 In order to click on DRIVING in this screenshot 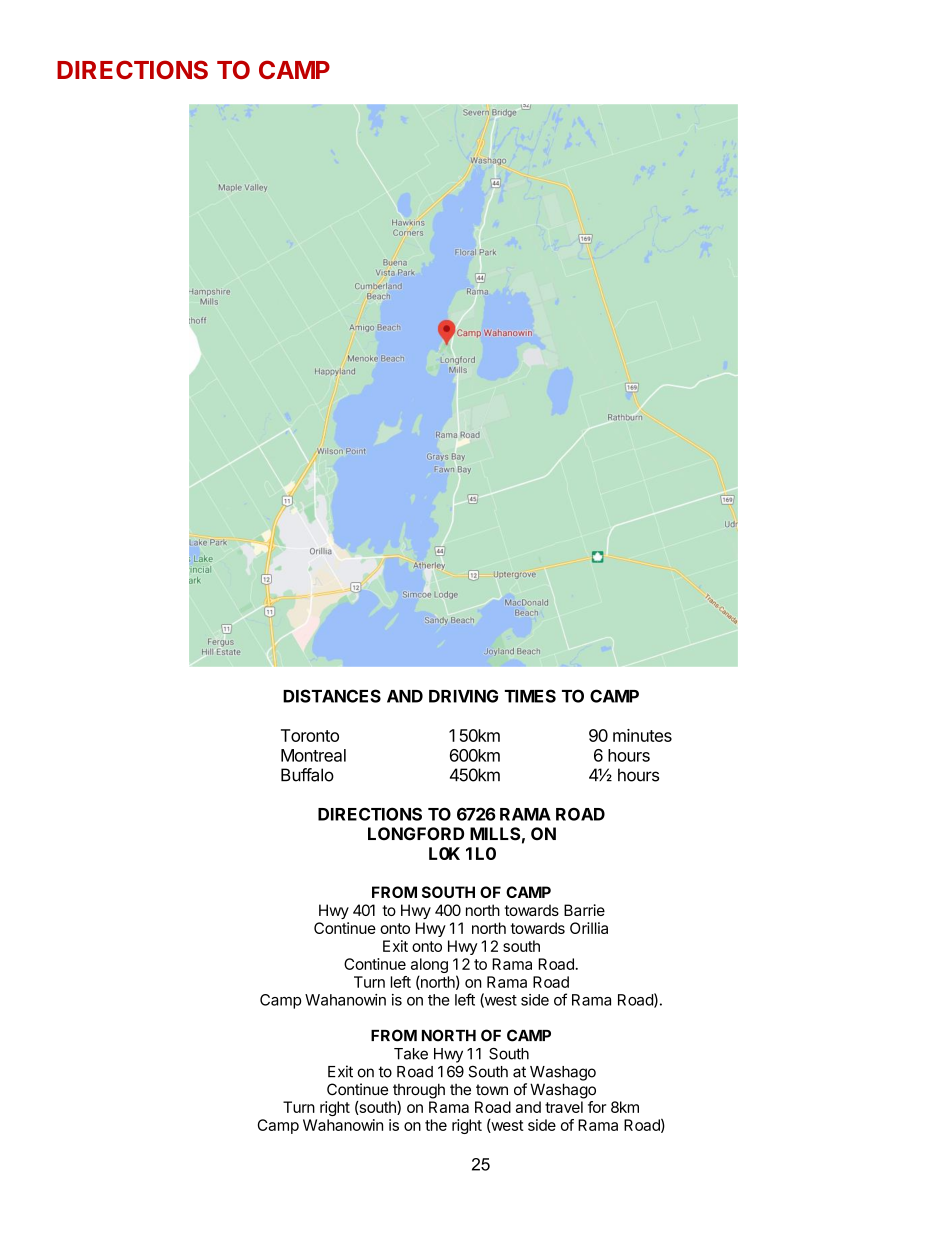, I will do `click(463, 696)`.
